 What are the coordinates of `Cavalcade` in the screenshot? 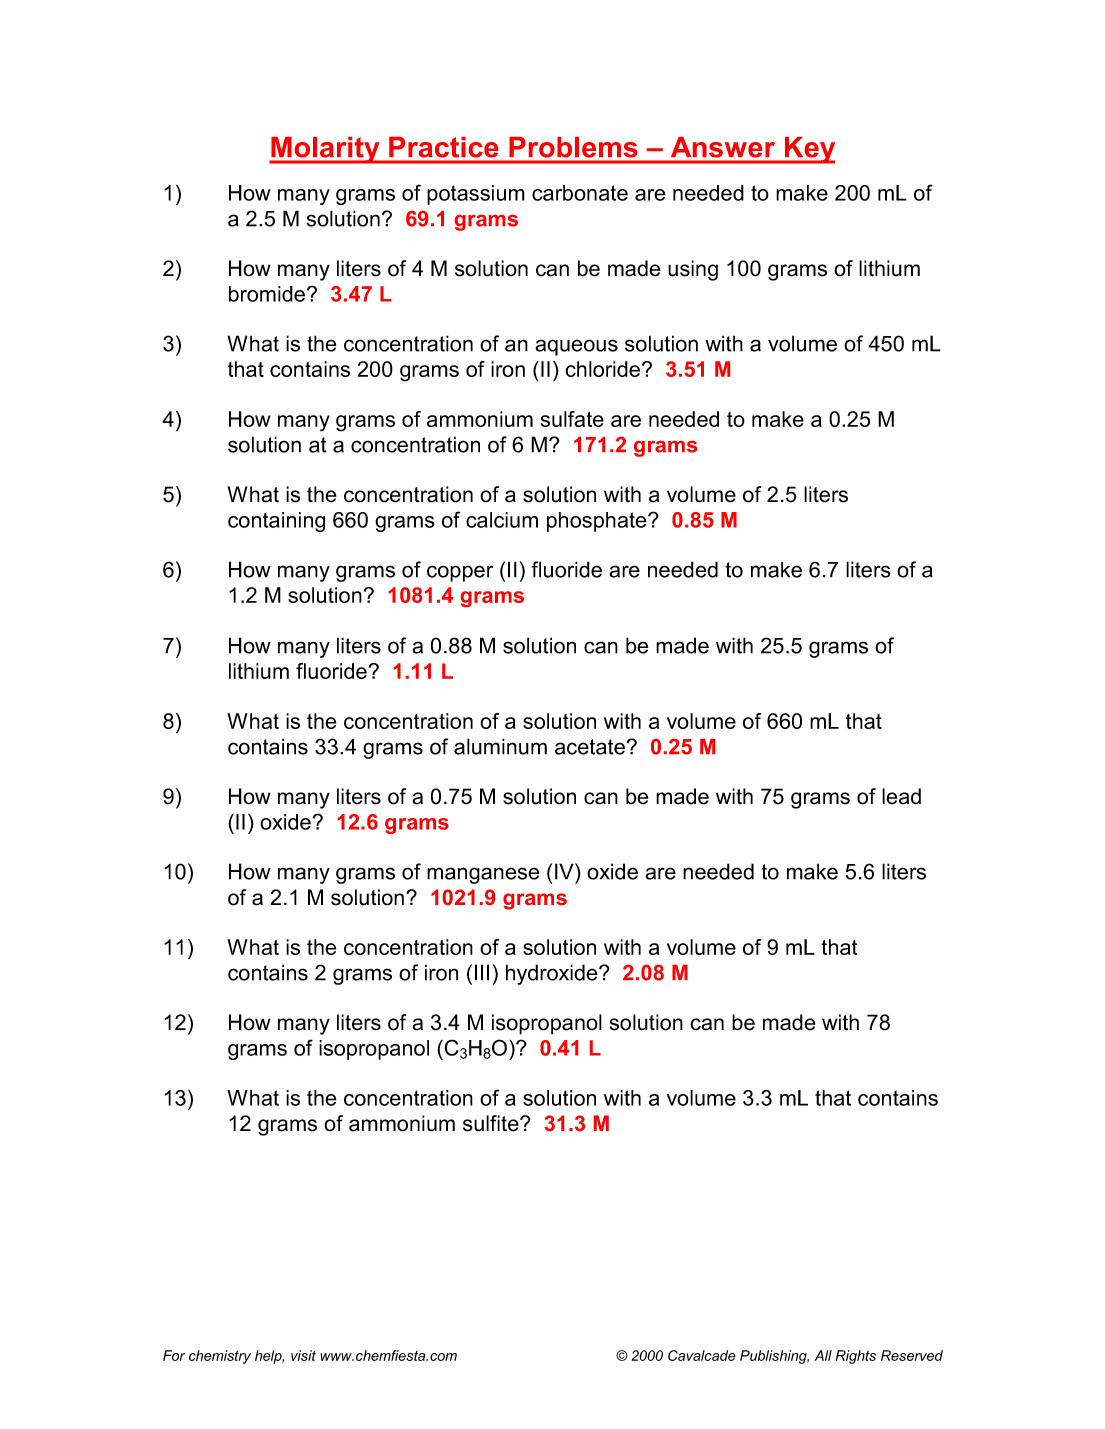 It's located at (702, 1355).
